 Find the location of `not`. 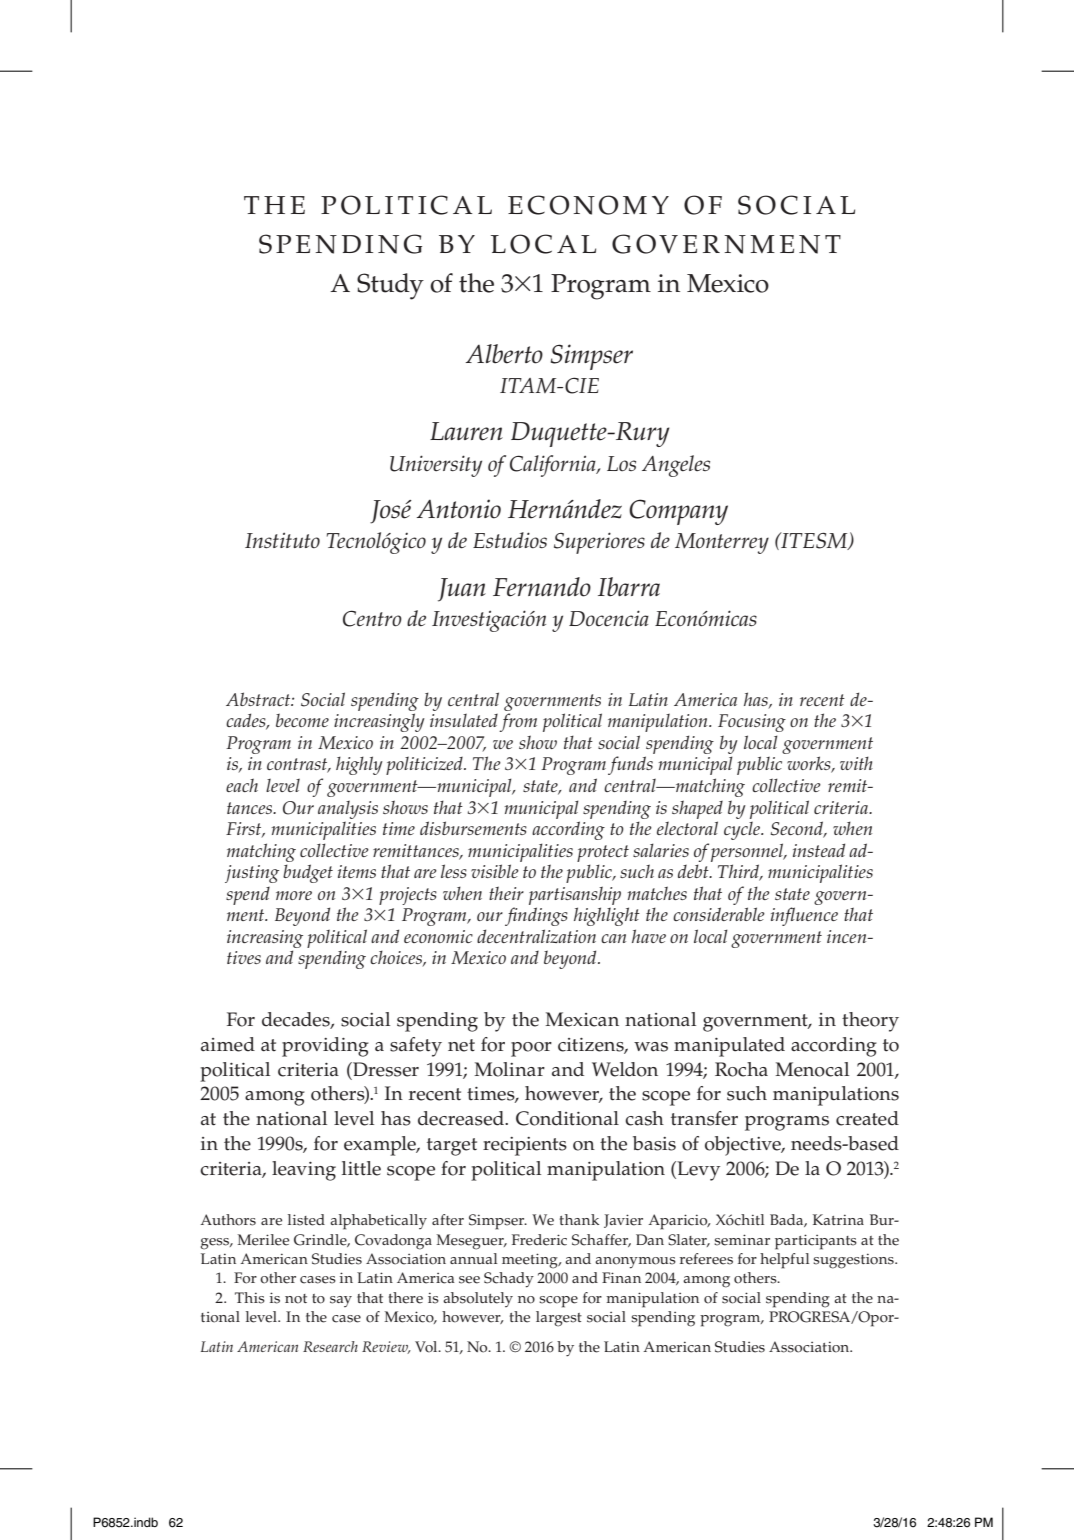

not is located at coordinates (296, 1299).
